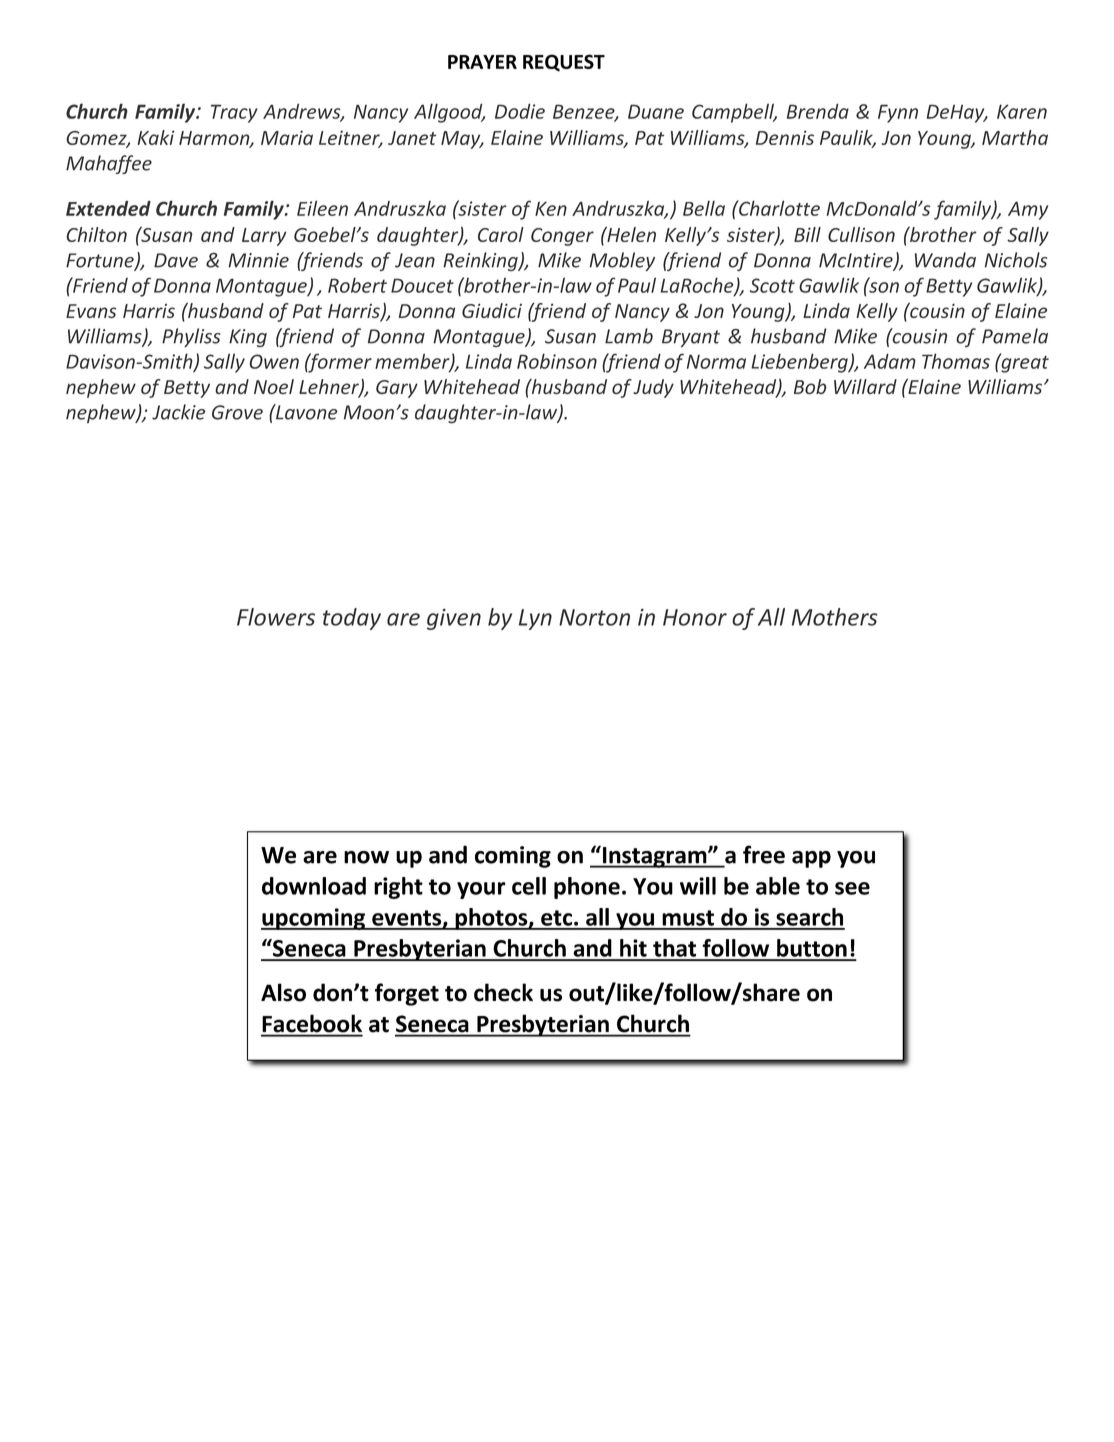  I want to click on Robinson, so click(557, 361).
